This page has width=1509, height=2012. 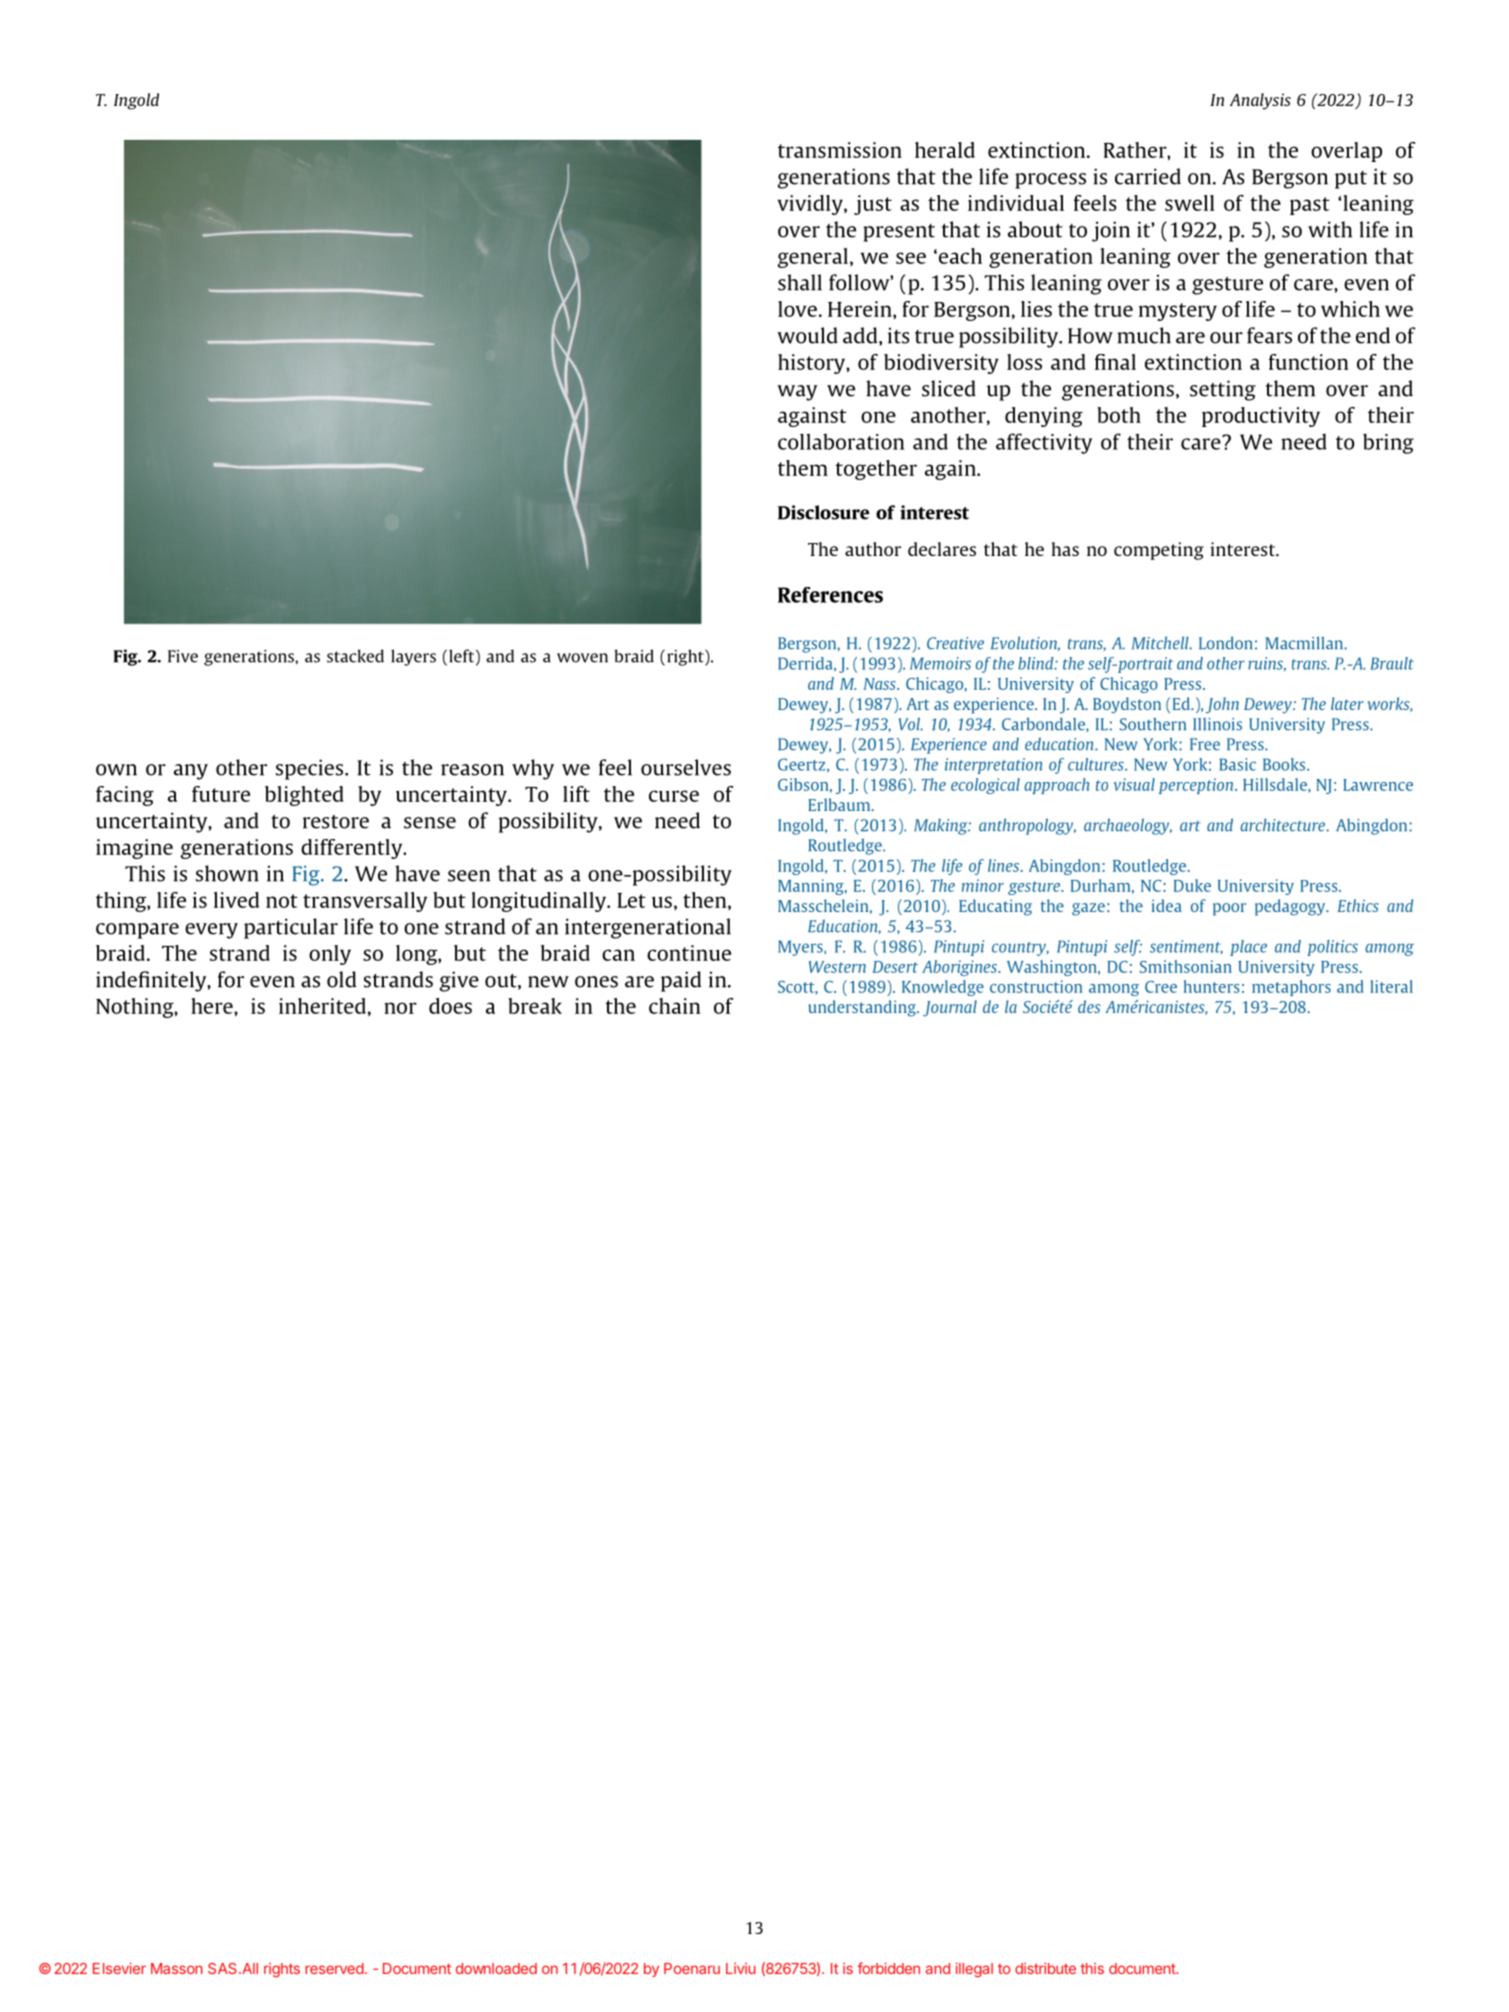 I want to click on hunters, so click(x=1212, y=986).
